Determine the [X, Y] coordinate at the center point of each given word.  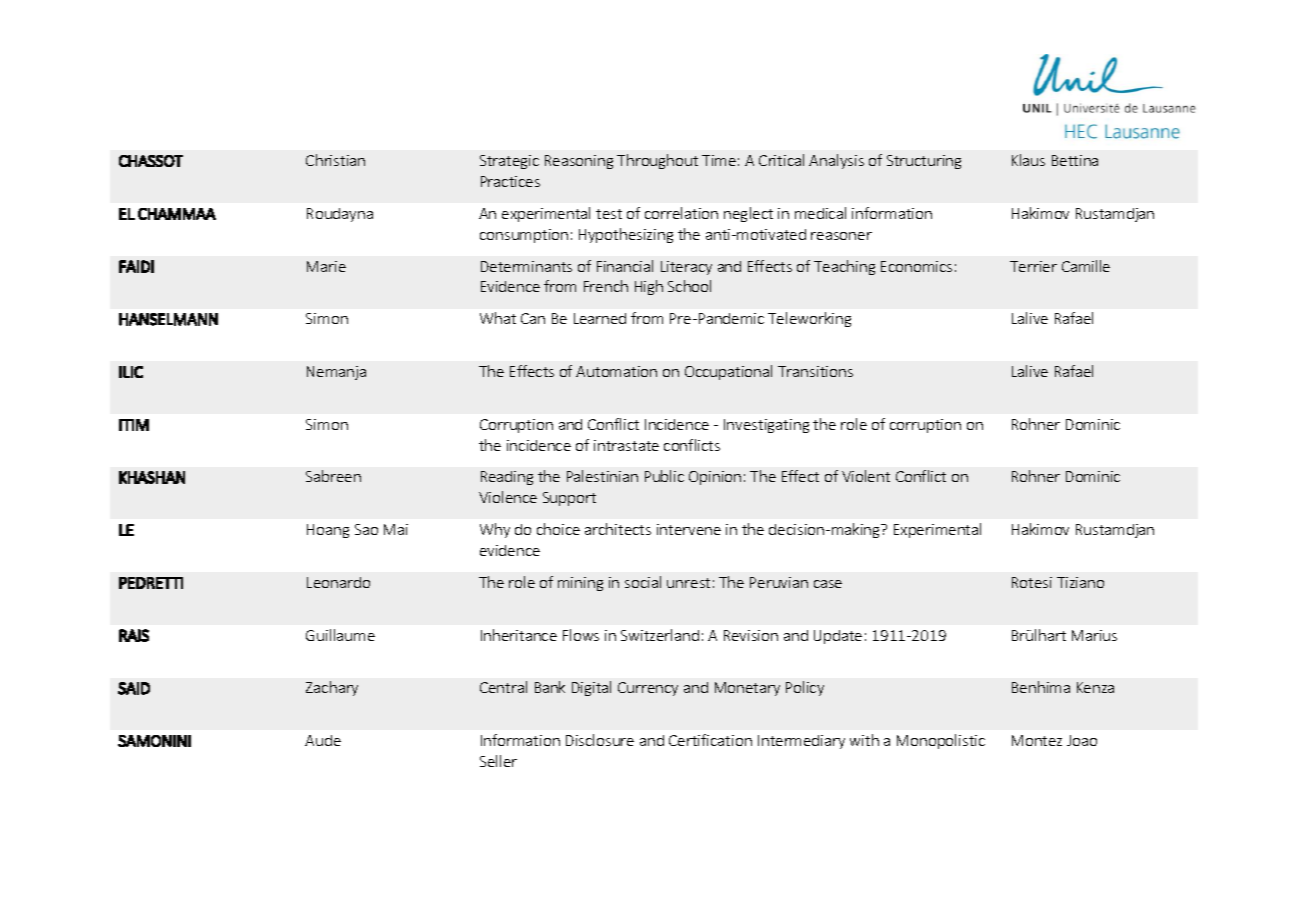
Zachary [332, 688]
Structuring [924, 162]
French [606, 286]
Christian [335, 160]
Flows [581, 635]
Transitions [815, 371]
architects [618, 529]
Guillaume [340, 635]
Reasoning [579, 162]
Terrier [1033, 266]
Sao [366, 529]
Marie [326, 266]
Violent [866, 476]
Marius [1094, 635]
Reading [507, 478]
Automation [616, 371]
